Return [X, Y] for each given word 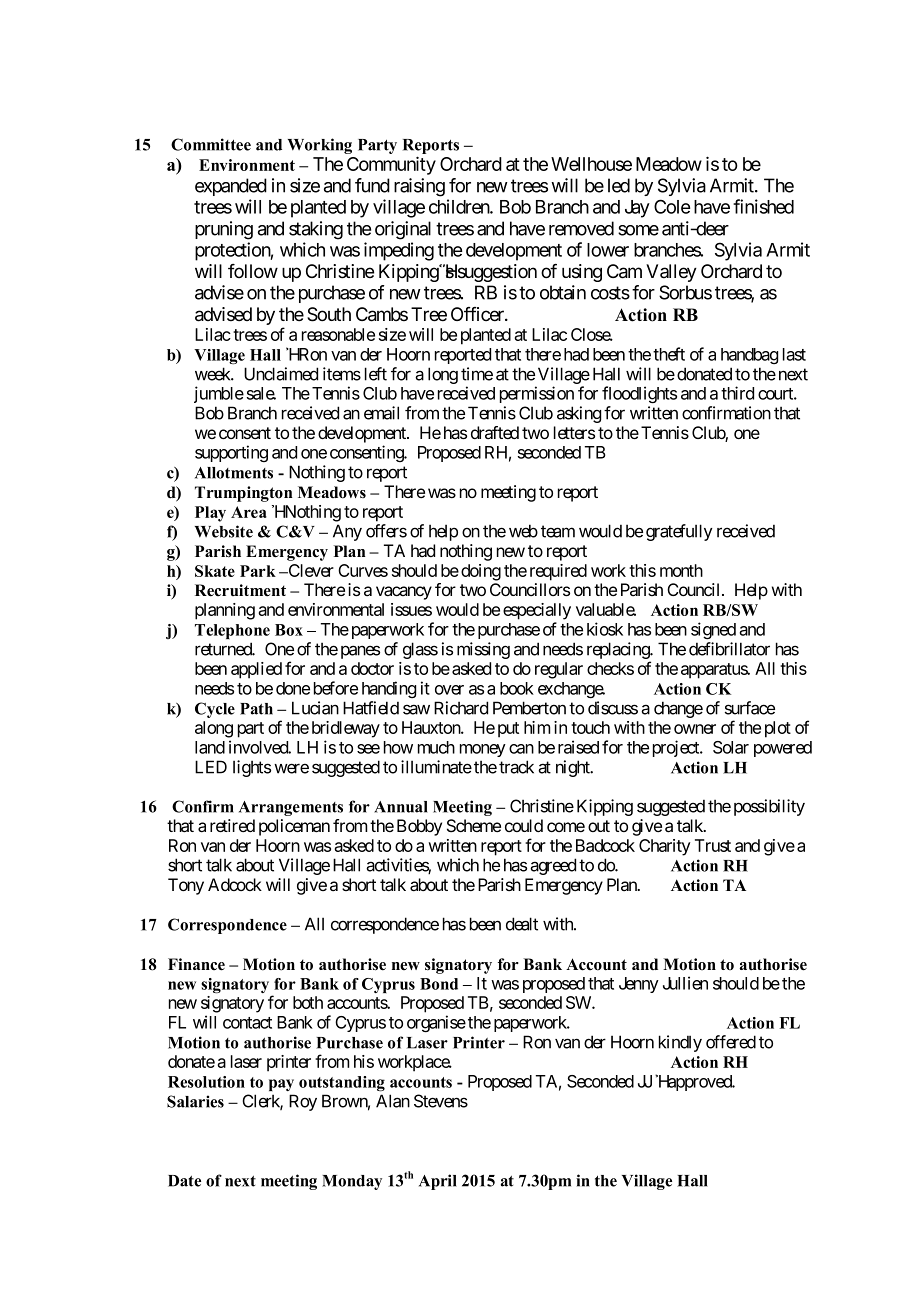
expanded [231, 187]
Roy [303, 1102]
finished [763, 206]
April [438, 1182]
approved [700, 1083]
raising [419, 187]
